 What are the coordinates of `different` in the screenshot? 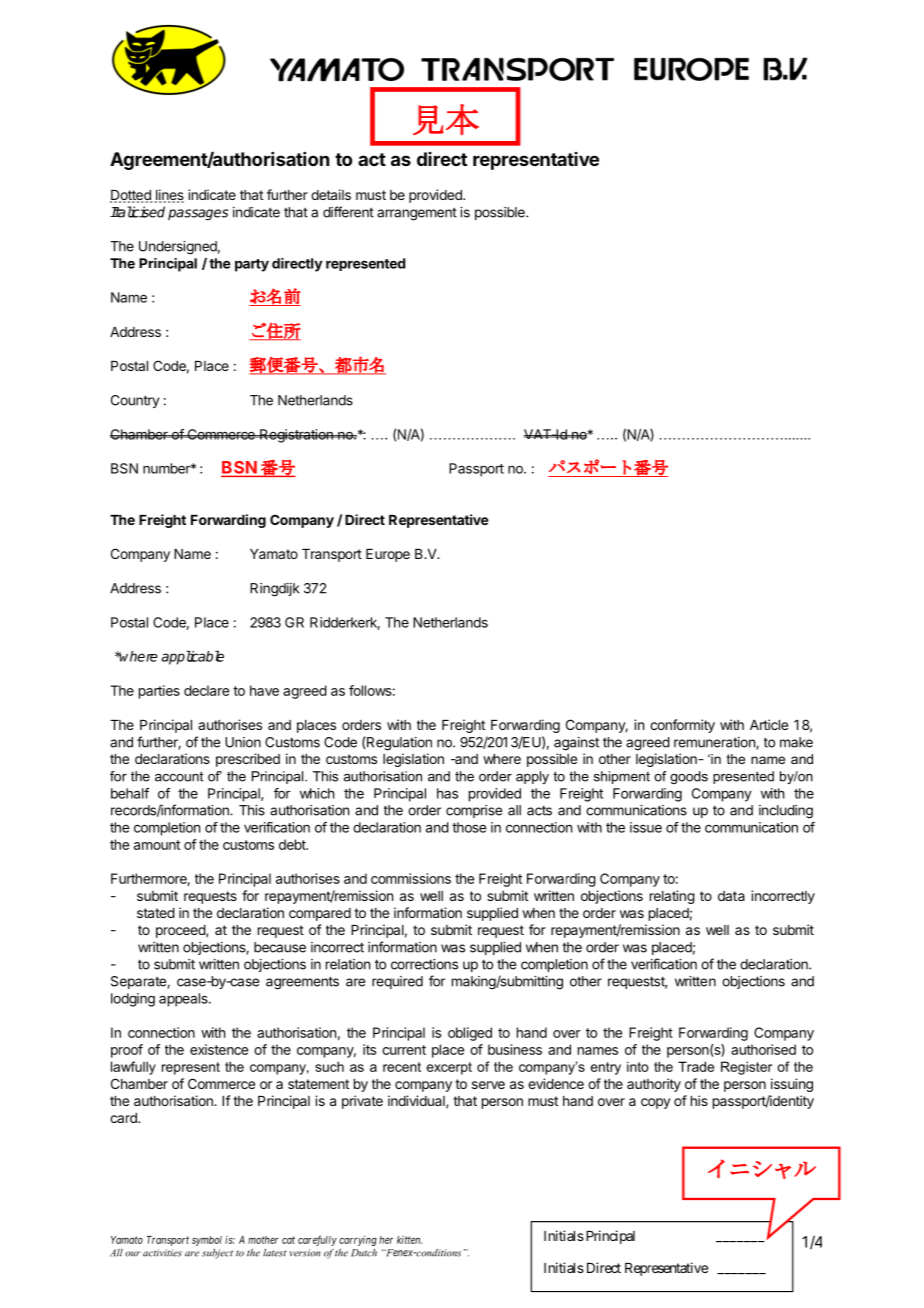 It's located at (348, 212).
